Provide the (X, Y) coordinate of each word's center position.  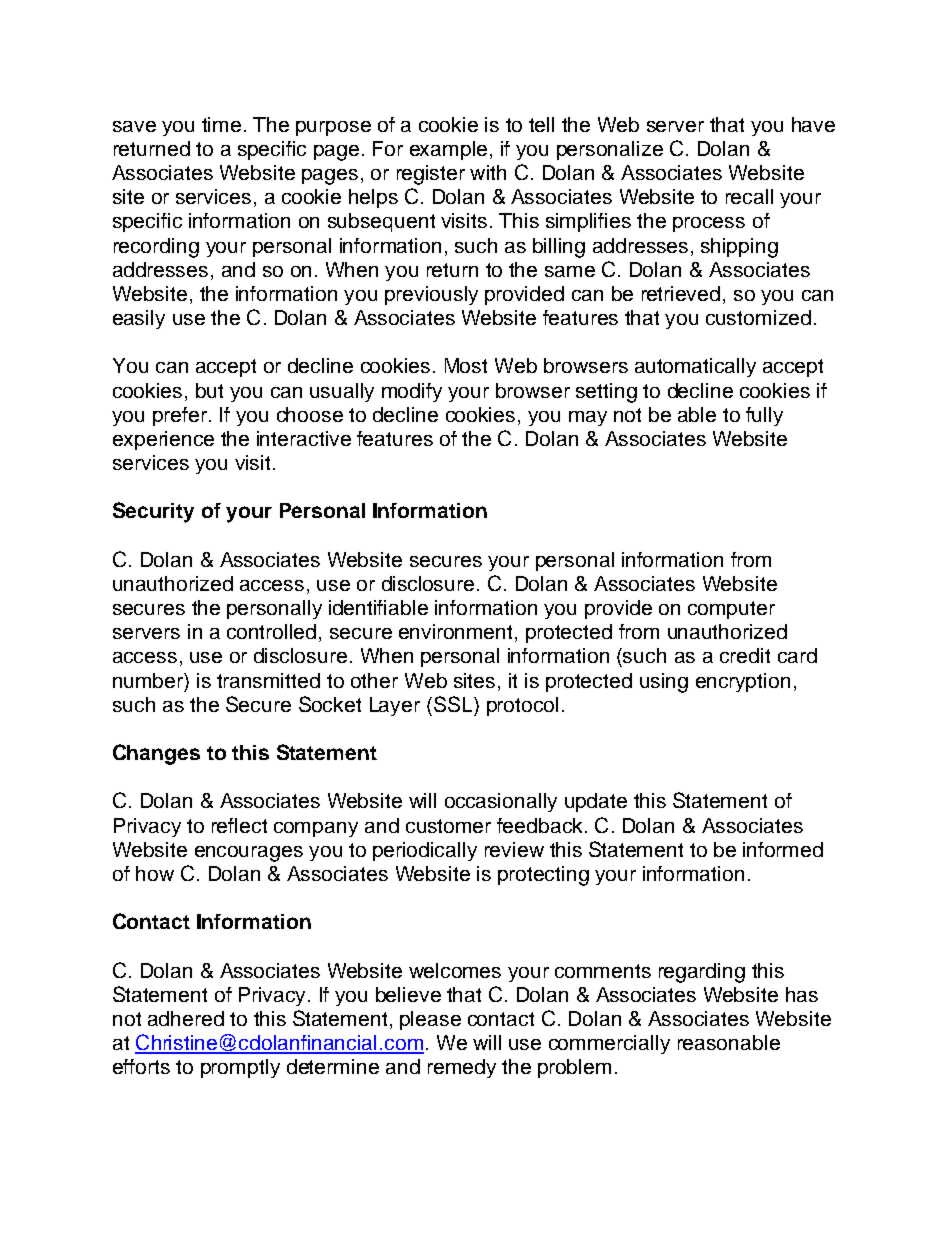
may (588, 418)
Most (466, 365)
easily (139, 319)
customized (758, 317)
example (448, 150)
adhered (186, 1018)
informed (783, 849)
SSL (454, 704)
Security (153, 512)
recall (749, 196)
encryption (743, 682)
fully (764, 416)
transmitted (268, 680)
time (221, 124)
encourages (249, 854)
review (514, 849)
